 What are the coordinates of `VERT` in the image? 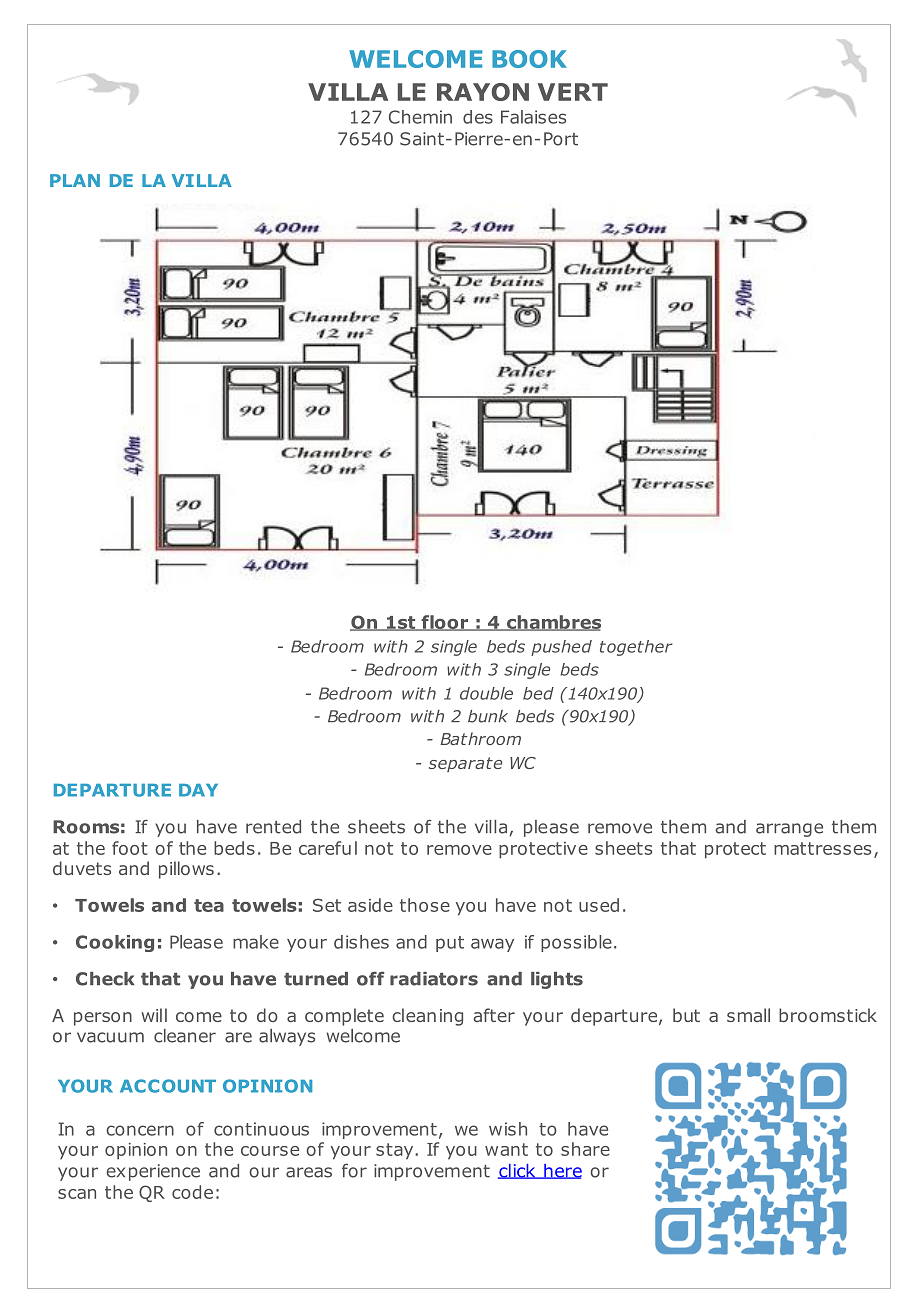 It's located at (573, 92).
